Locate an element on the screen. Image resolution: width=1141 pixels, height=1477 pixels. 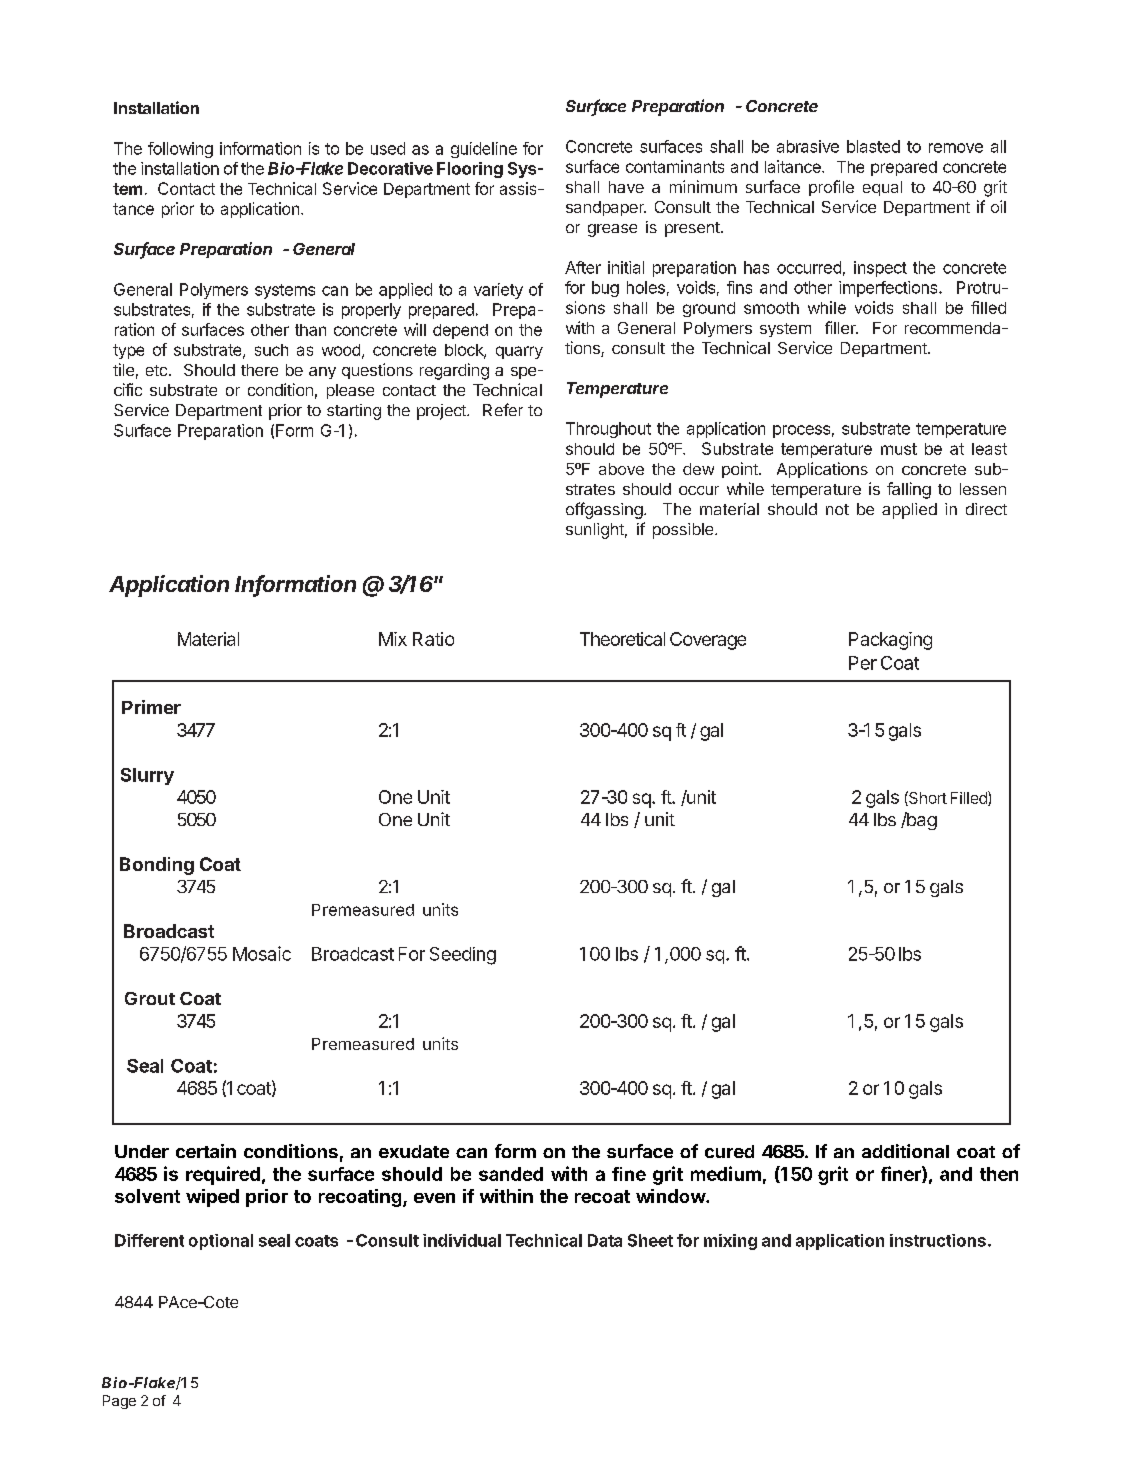
mixing is located at coordinates (730, 1242).
